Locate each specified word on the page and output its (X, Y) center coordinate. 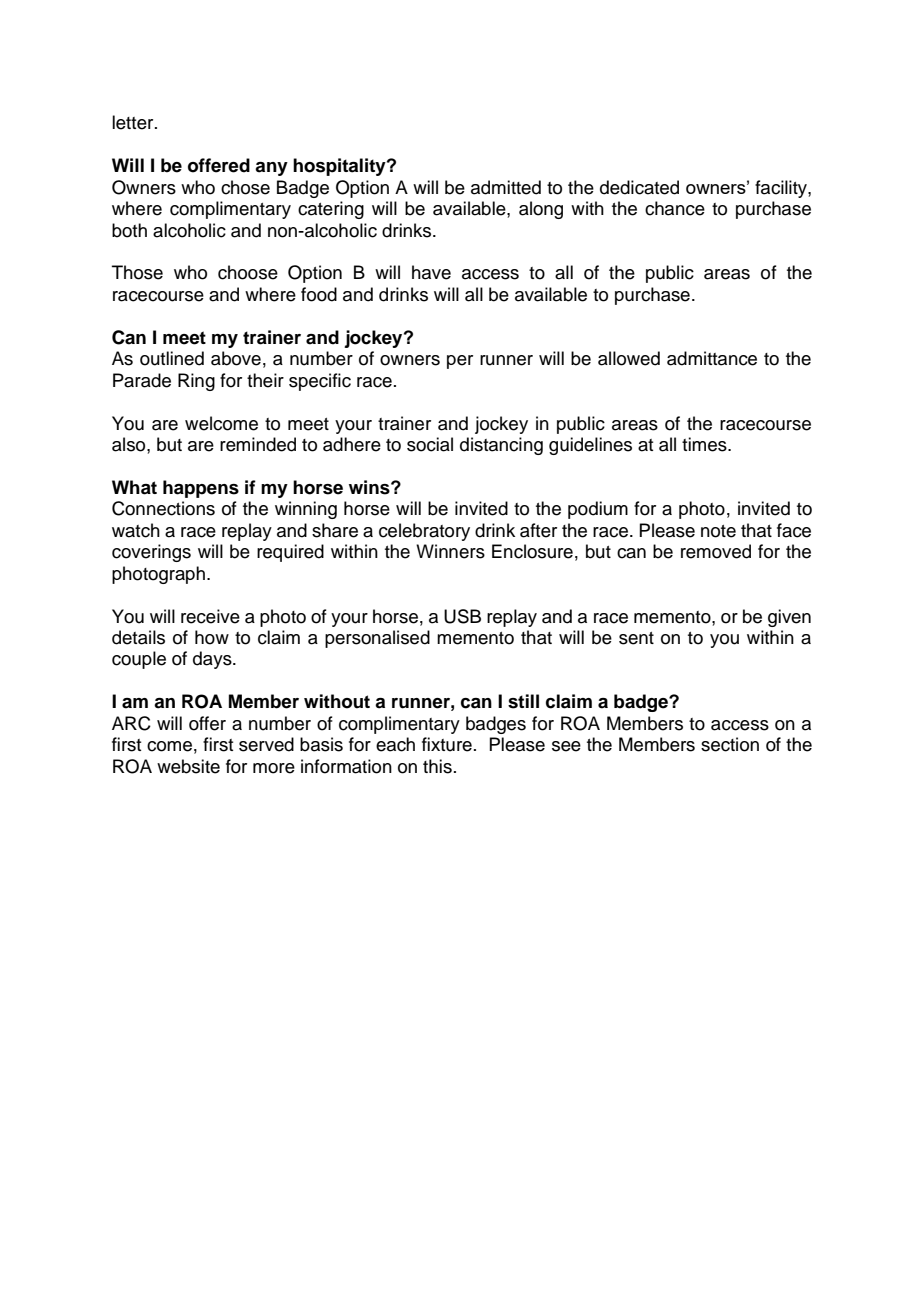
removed (716, 551)
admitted (506, 187)
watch (136, 530)
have (431, 272)
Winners (450, 551)
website (188, 766)
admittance (712, 358)
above (236, 358)
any (271, 169)
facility (782, 189)
